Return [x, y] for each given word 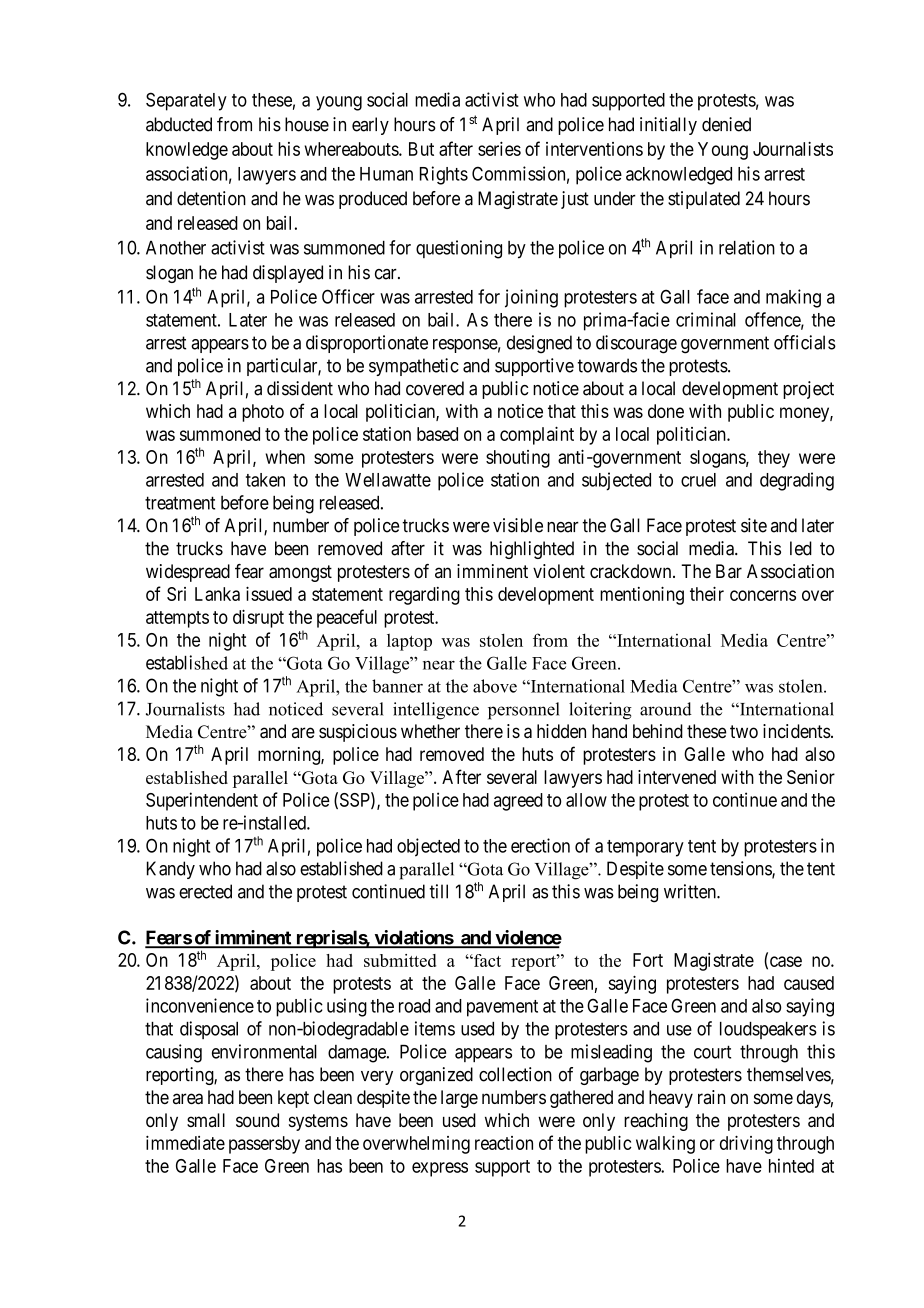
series [499, 149]
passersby [264, 1145]
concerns [763, 595]
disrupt [258, 618]
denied [726, 124]
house [307, 124]
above [495, 686]
